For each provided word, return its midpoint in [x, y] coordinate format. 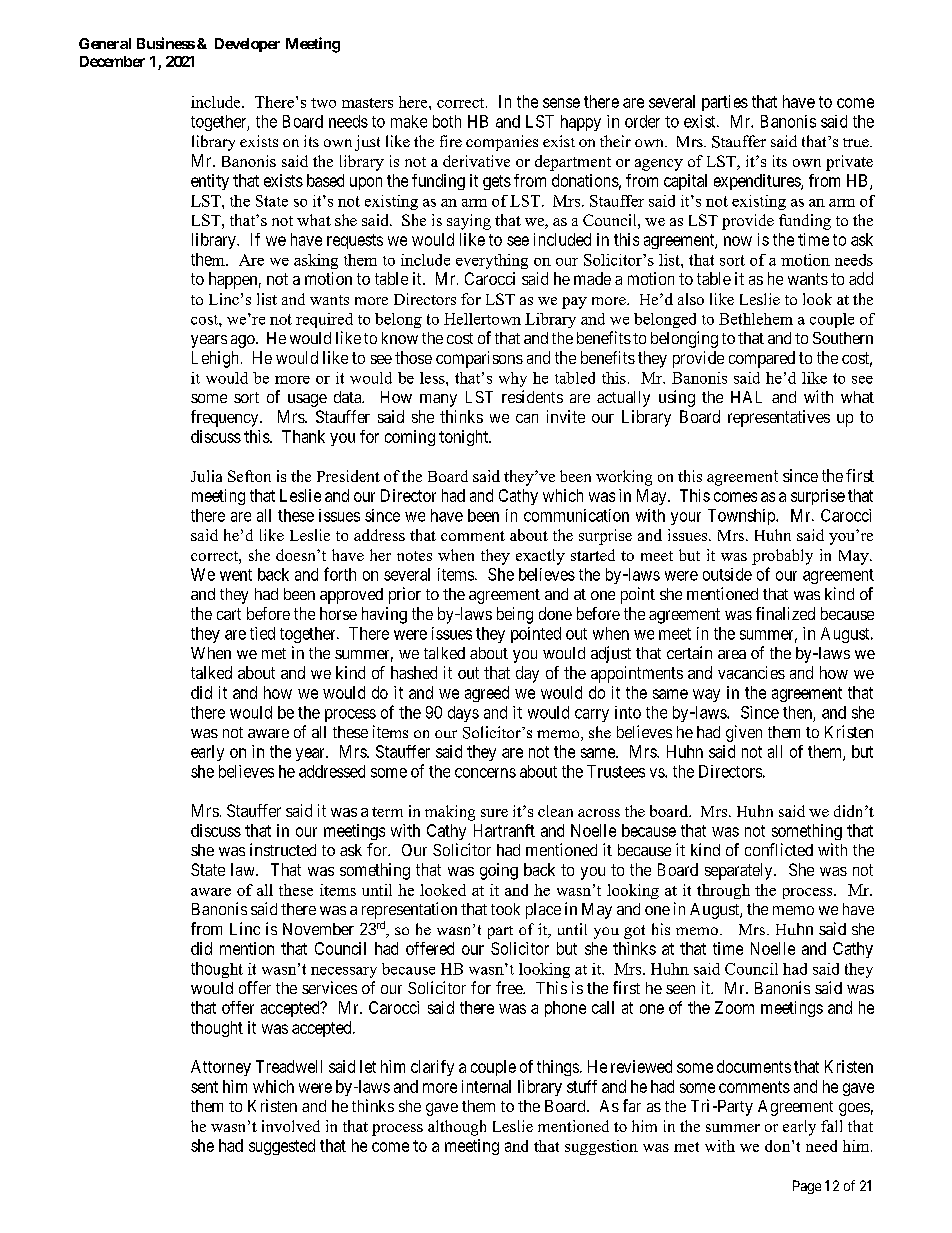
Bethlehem [756, 319]
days [463, 714]
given [744, 733]
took [505, 909]
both [447, 121]
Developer [247, 45]
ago [244, 341]
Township [742, 517]
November [318, 929]
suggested [282, 1147]
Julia [206, 476]
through [723, 891]
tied [262, 633]
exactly [540, 557]
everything [492, 261]
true [857, 142]
